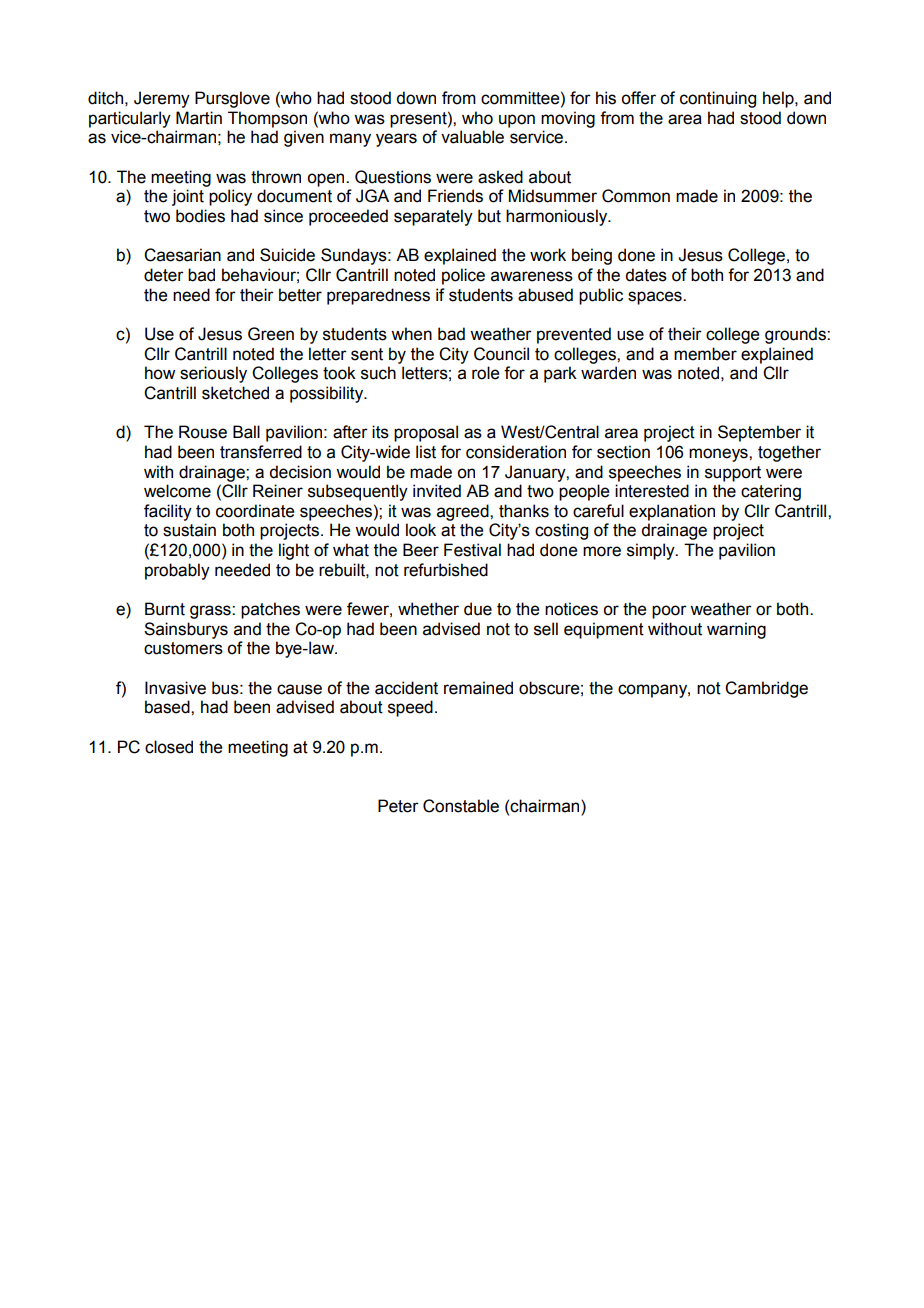 Image resolution: width=924 pixels, height=1308 pixels. Describe the element at coordinates (766, 689) in the screenshot. I see `Cambridge` at that location.
